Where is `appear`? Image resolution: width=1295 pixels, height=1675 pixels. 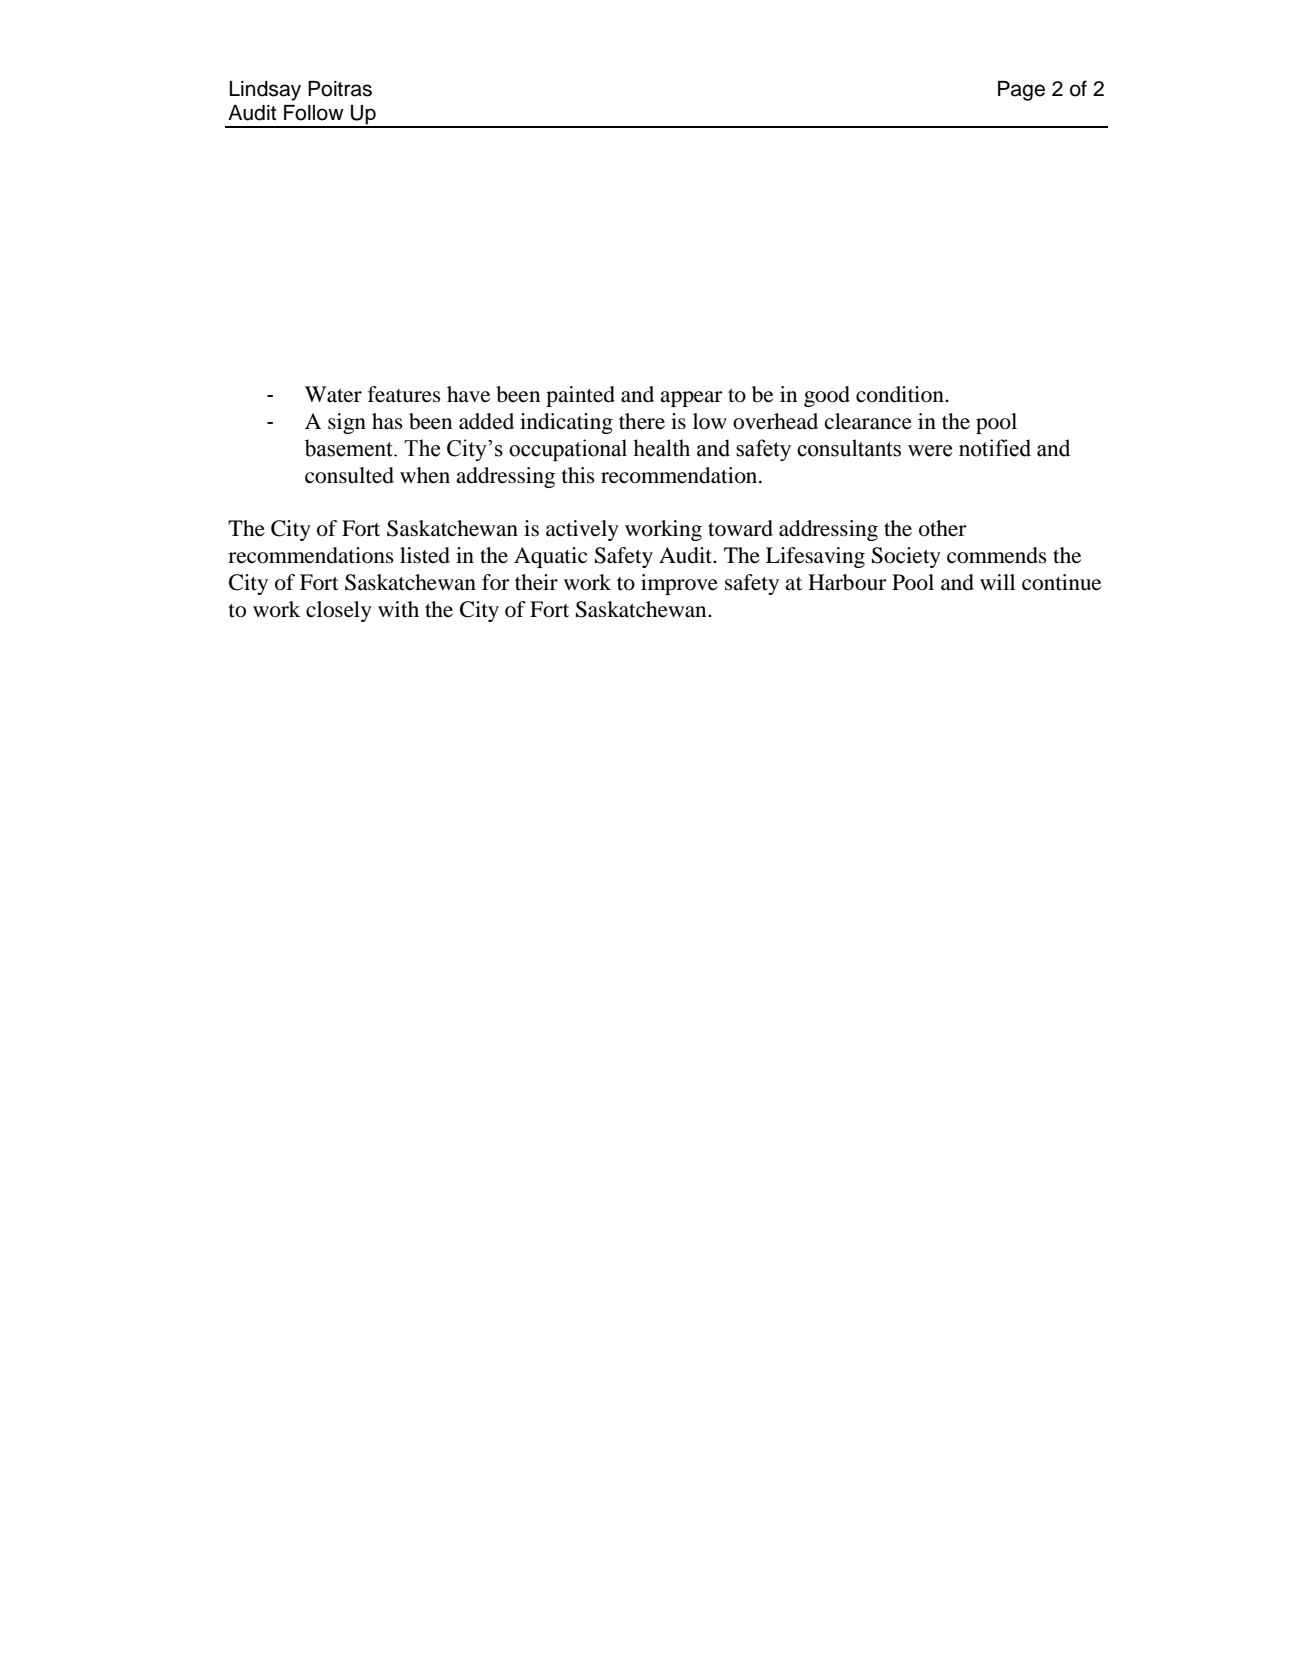
appear is located at coordinates (691, 399).
